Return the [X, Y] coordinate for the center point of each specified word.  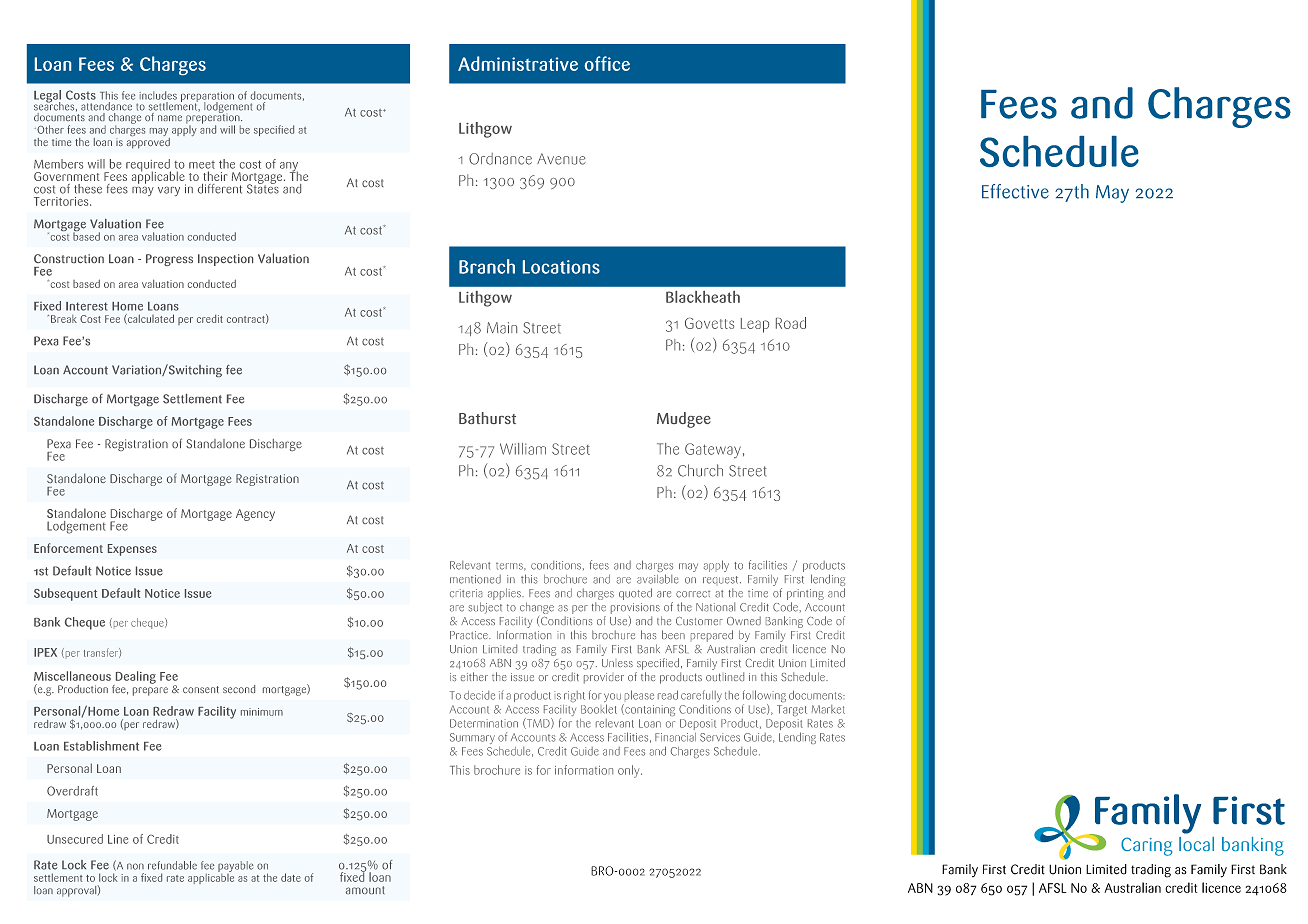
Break [64, 319]
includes [158, 95]
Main [502, 328]
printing [805, 596]
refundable [172, 865]
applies [505, 594]
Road [791, 323]
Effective [1015, 191]
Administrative [518, 63]
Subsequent [65, 594]
